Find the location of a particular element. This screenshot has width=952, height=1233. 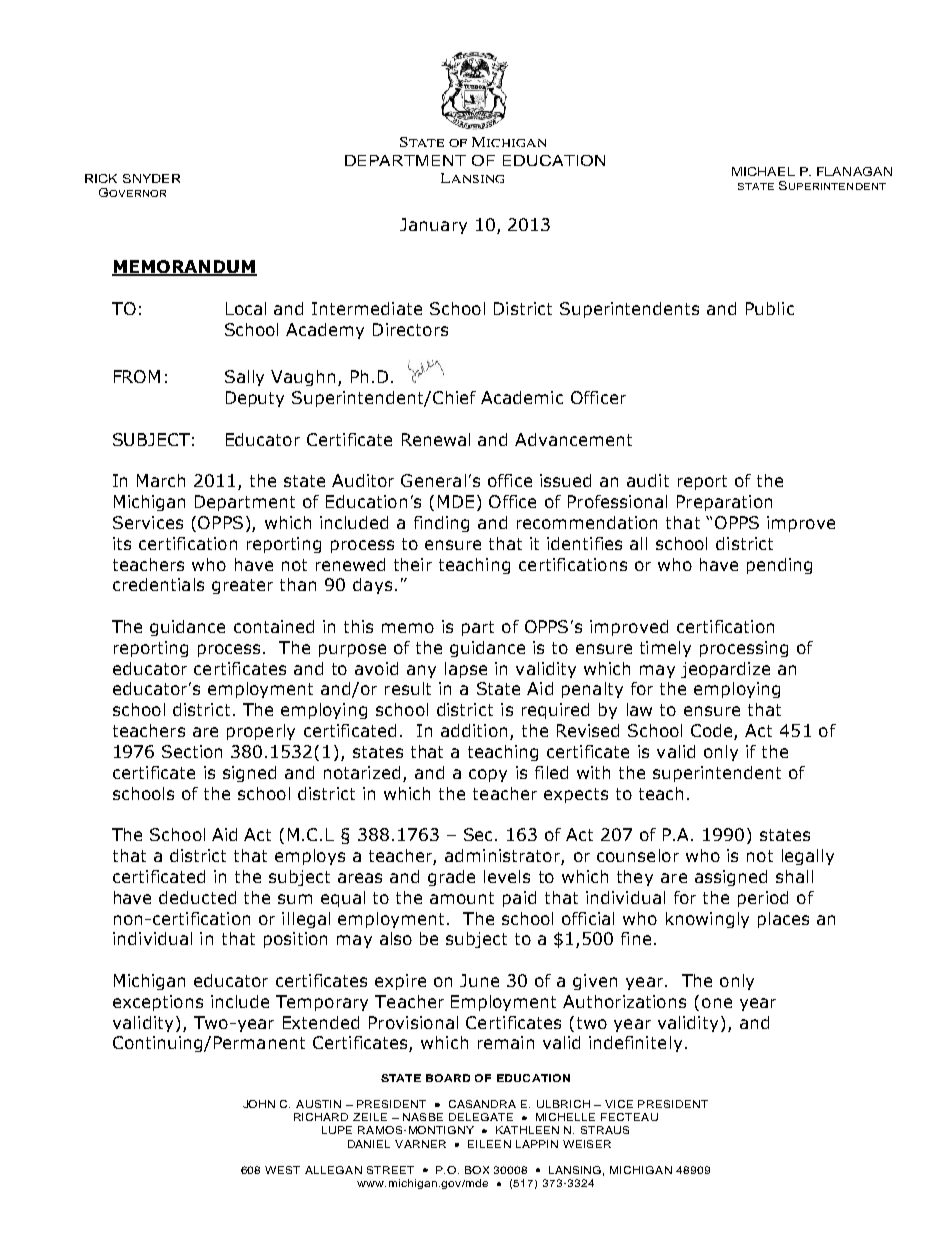

deducted is located at coordinates (197, 897).
